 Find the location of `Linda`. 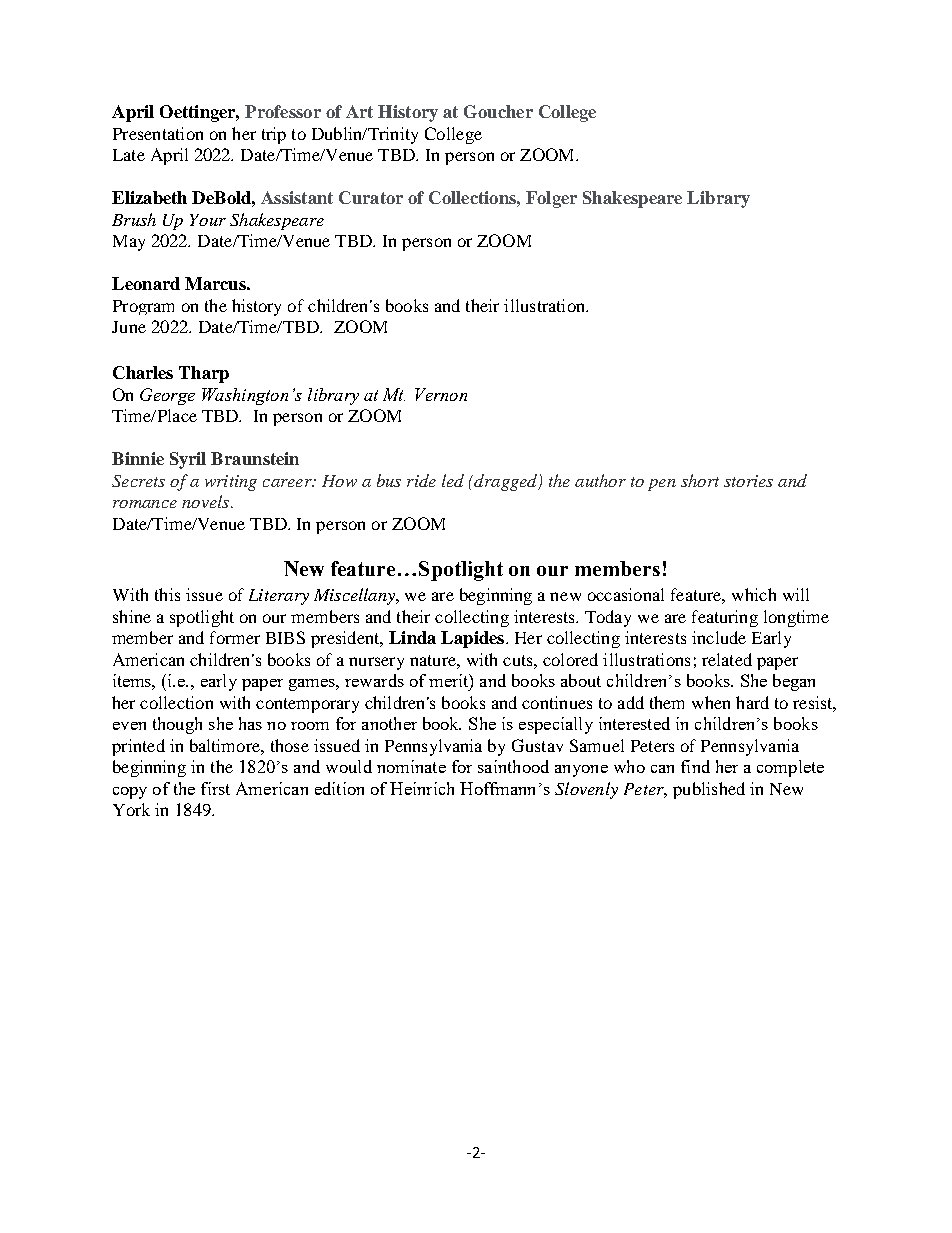

Linda is located at coordinates (412, 637).
